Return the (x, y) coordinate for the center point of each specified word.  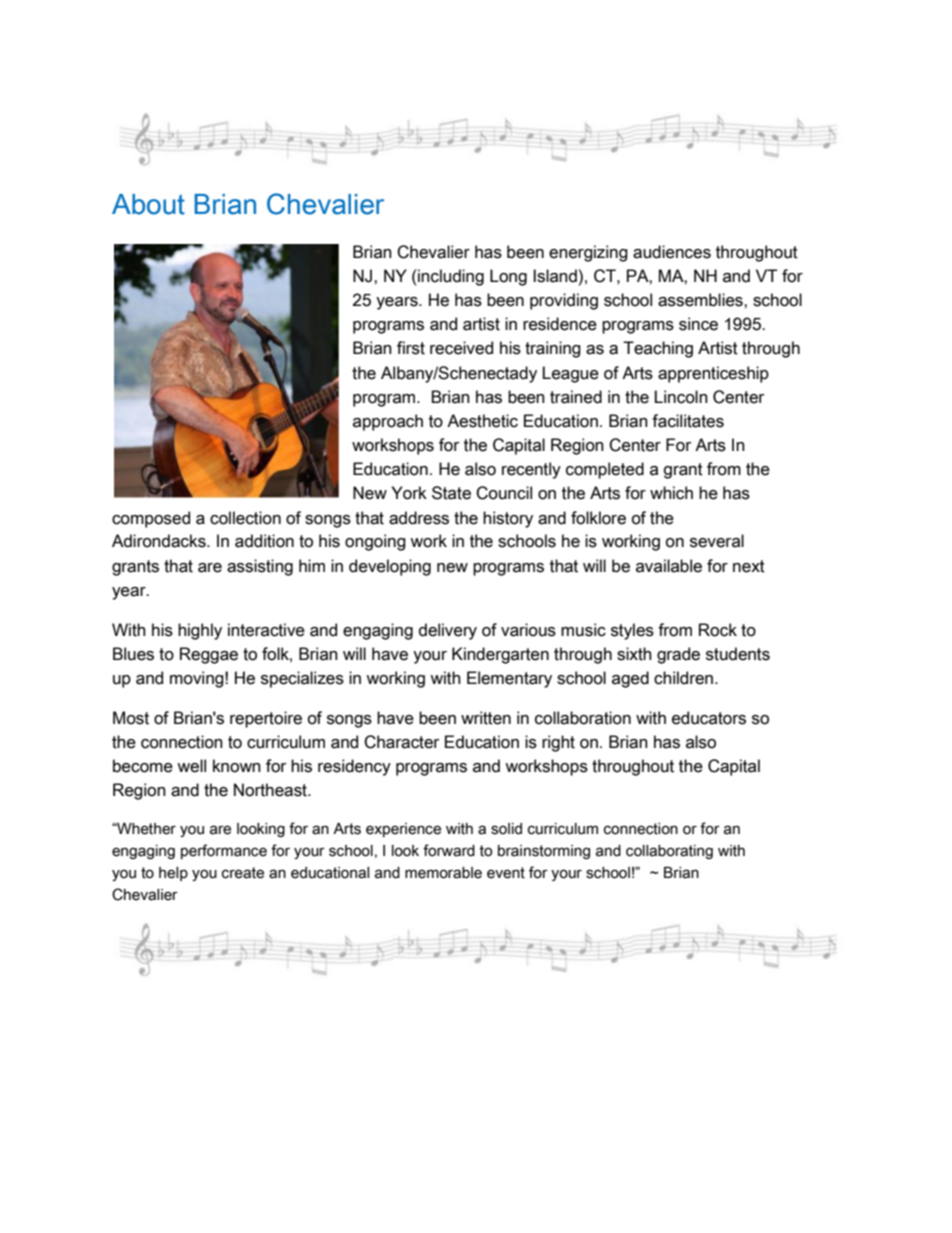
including (450, 277)
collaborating (669, 852)
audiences (672, 252)
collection (245, 518)
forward (449, 850)
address (419, 518)
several (717, 541)
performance (224, 851)
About (148, 204)
